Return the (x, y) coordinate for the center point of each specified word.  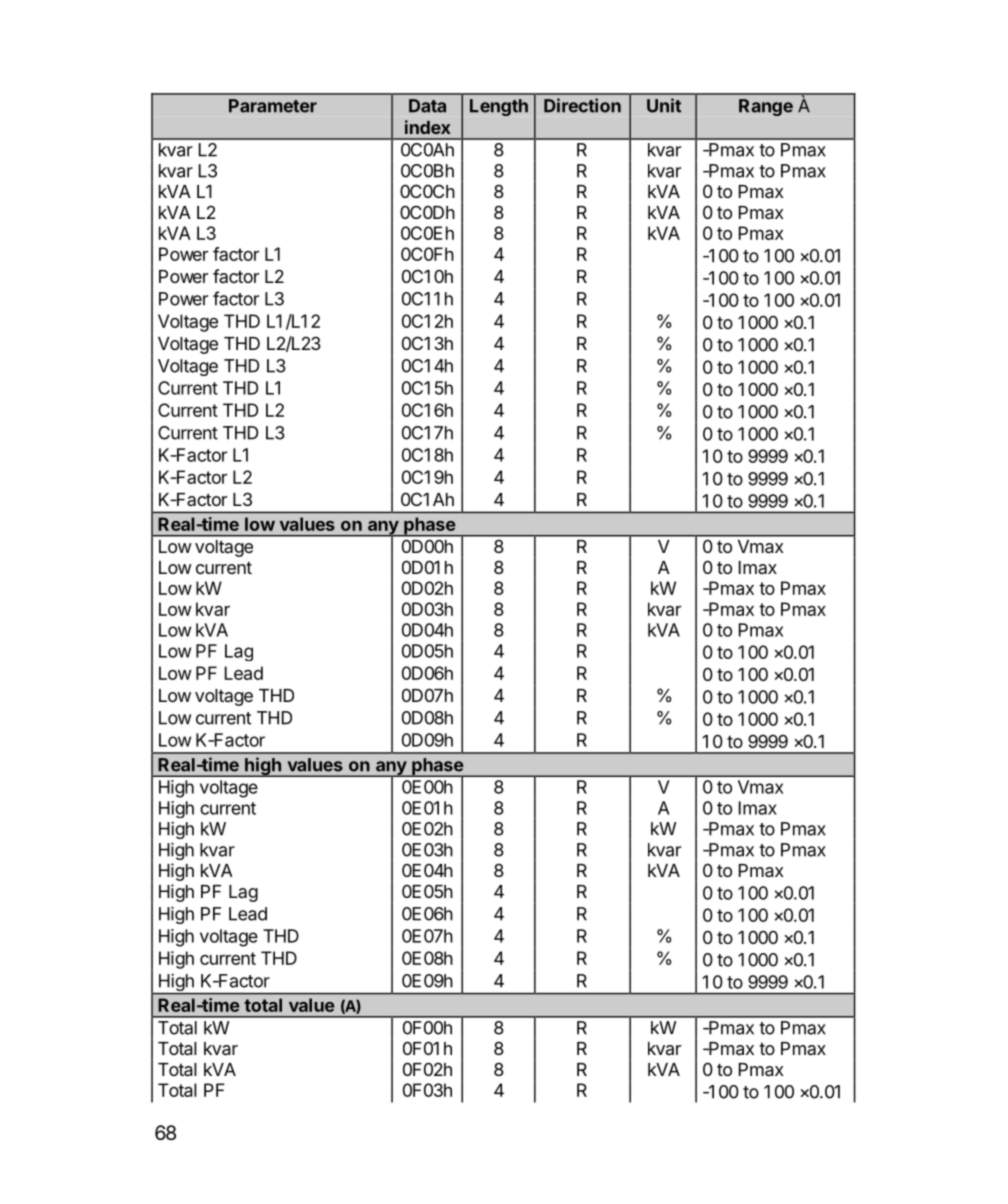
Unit (664, 105)
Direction (582, 105)
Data (427, 106)
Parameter (273, 106)
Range (766, 107)
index (428, 127)
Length (499, 107)
